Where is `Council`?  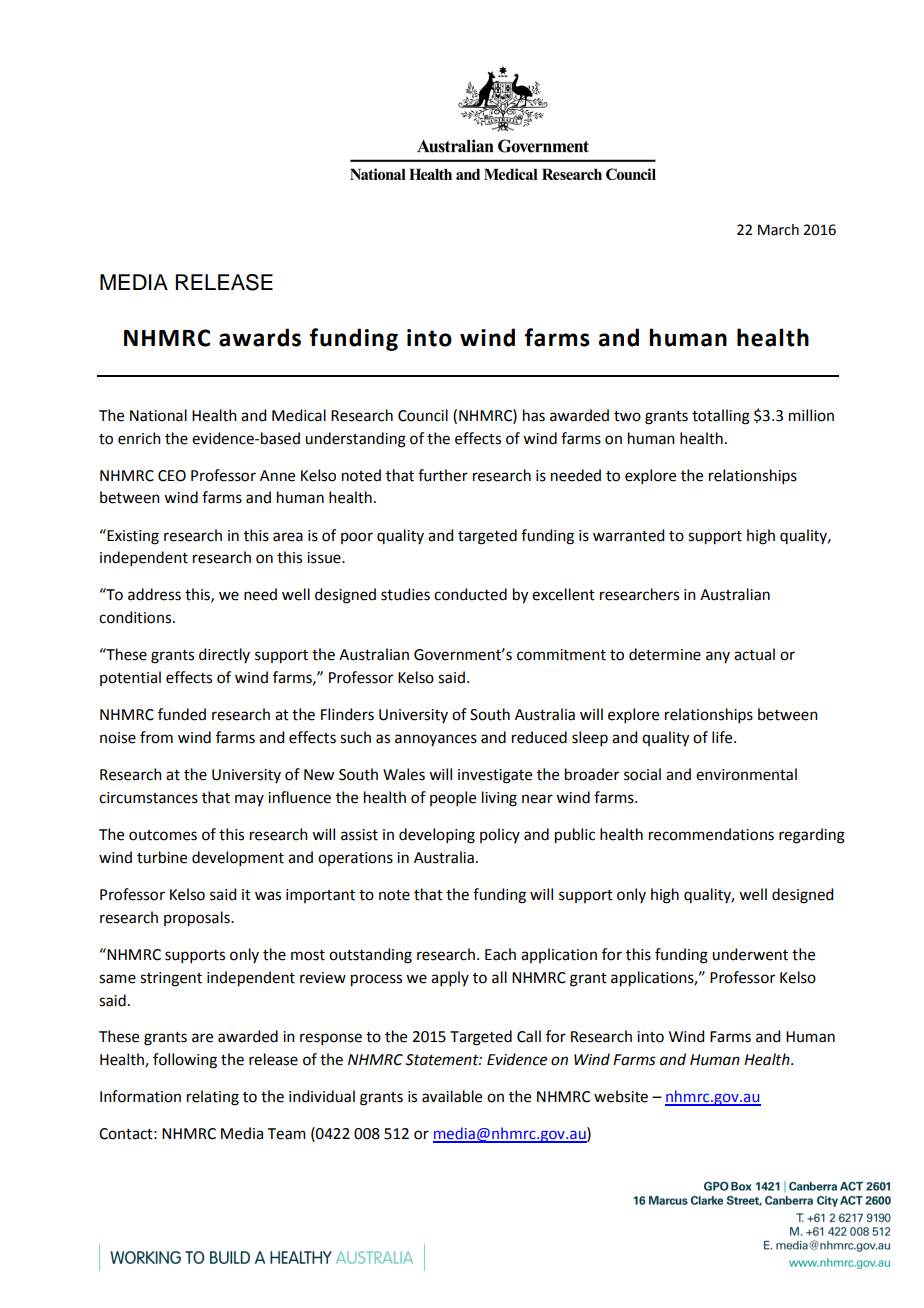 Council is located at coordinates (423, 415).
